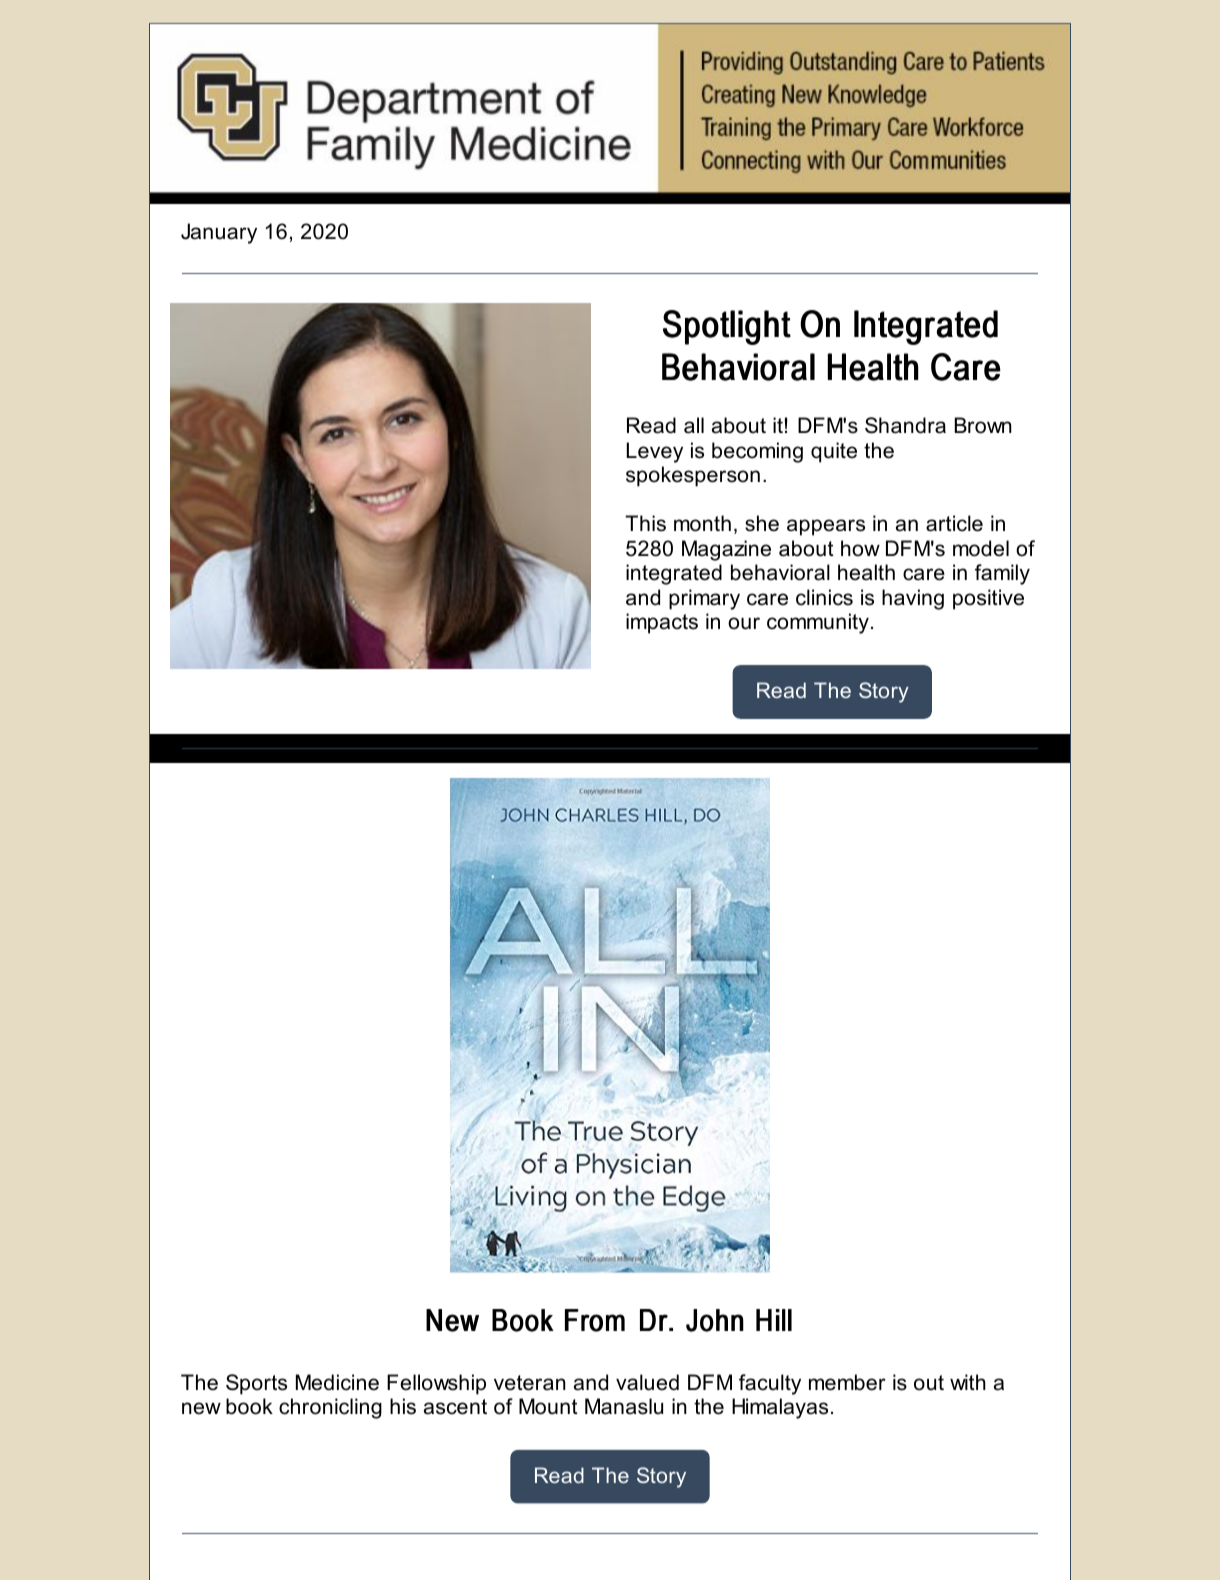  What do you see at coordinates (662, 623) in the page?
I see `impacts` at bounding box center [662, 623].
